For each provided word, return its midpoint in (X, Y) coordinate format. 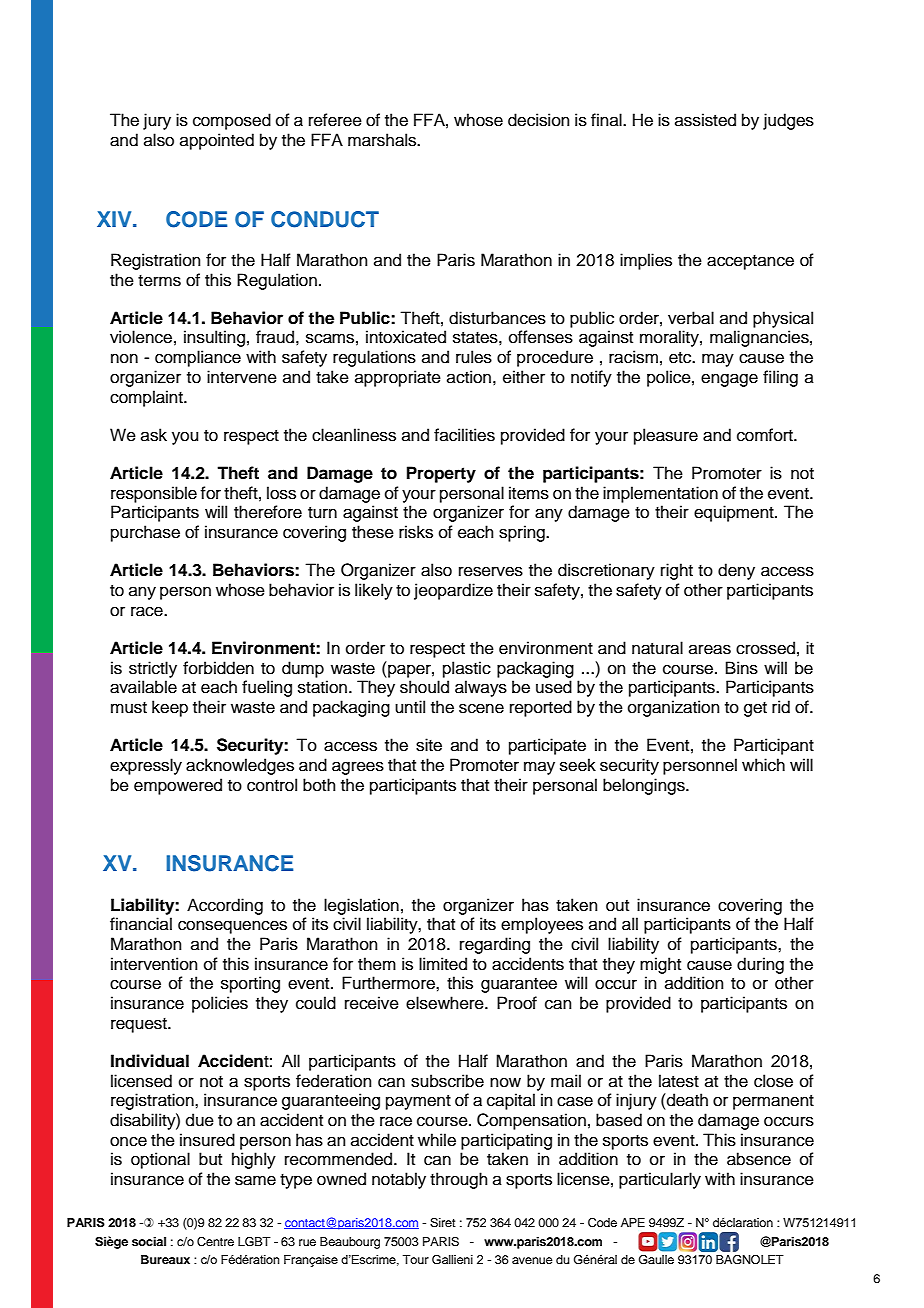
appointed (217, 141)
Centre (215, 1242)
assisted (705, 120)
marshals (383, 140)
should (424, 687)
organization (674, 708)
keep (170, 708)
